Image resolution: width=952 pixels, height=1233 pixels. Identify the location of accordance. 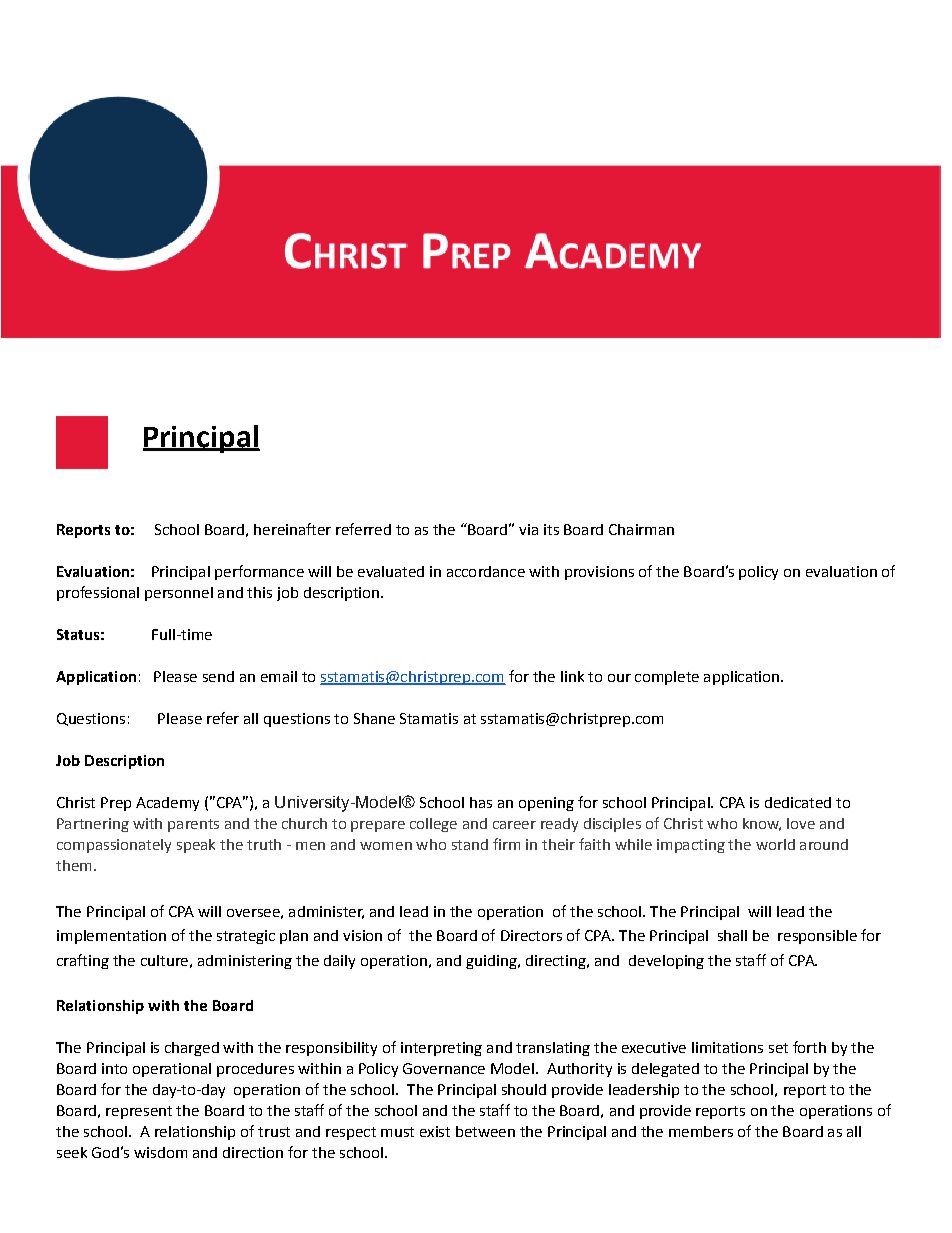
(486, 571).
